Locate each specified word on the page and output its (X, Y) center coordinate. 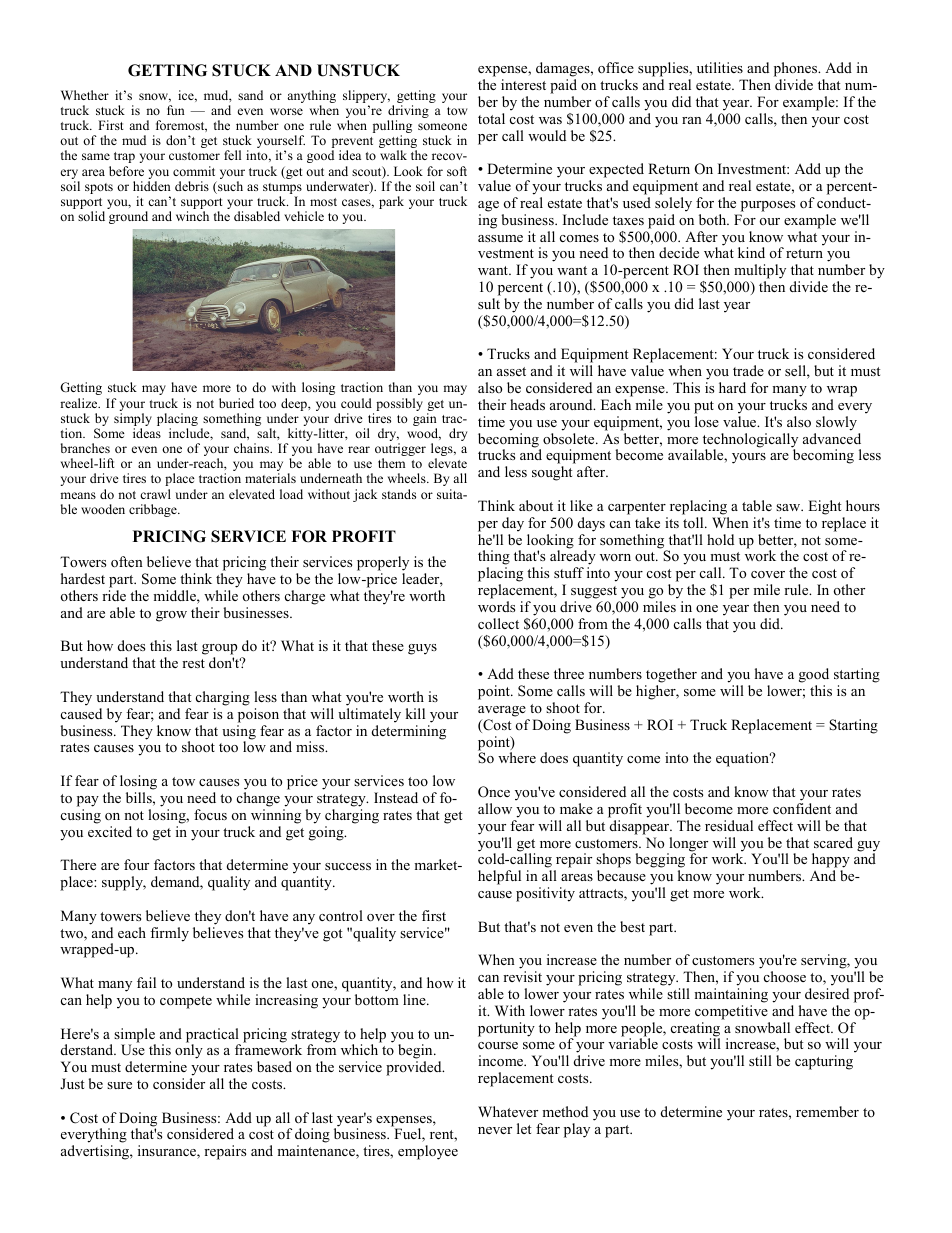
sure (119, 1085)
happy (831, 862)
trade (748, 370)
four (136, 864)
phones (797, 71)
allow (495, 808)
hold (720, 539)
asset (511, 371)
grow (171, 616)
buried (236, 403)
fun (176, 110)
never (495, 1130)
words (496, 606)
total (491, 118)
